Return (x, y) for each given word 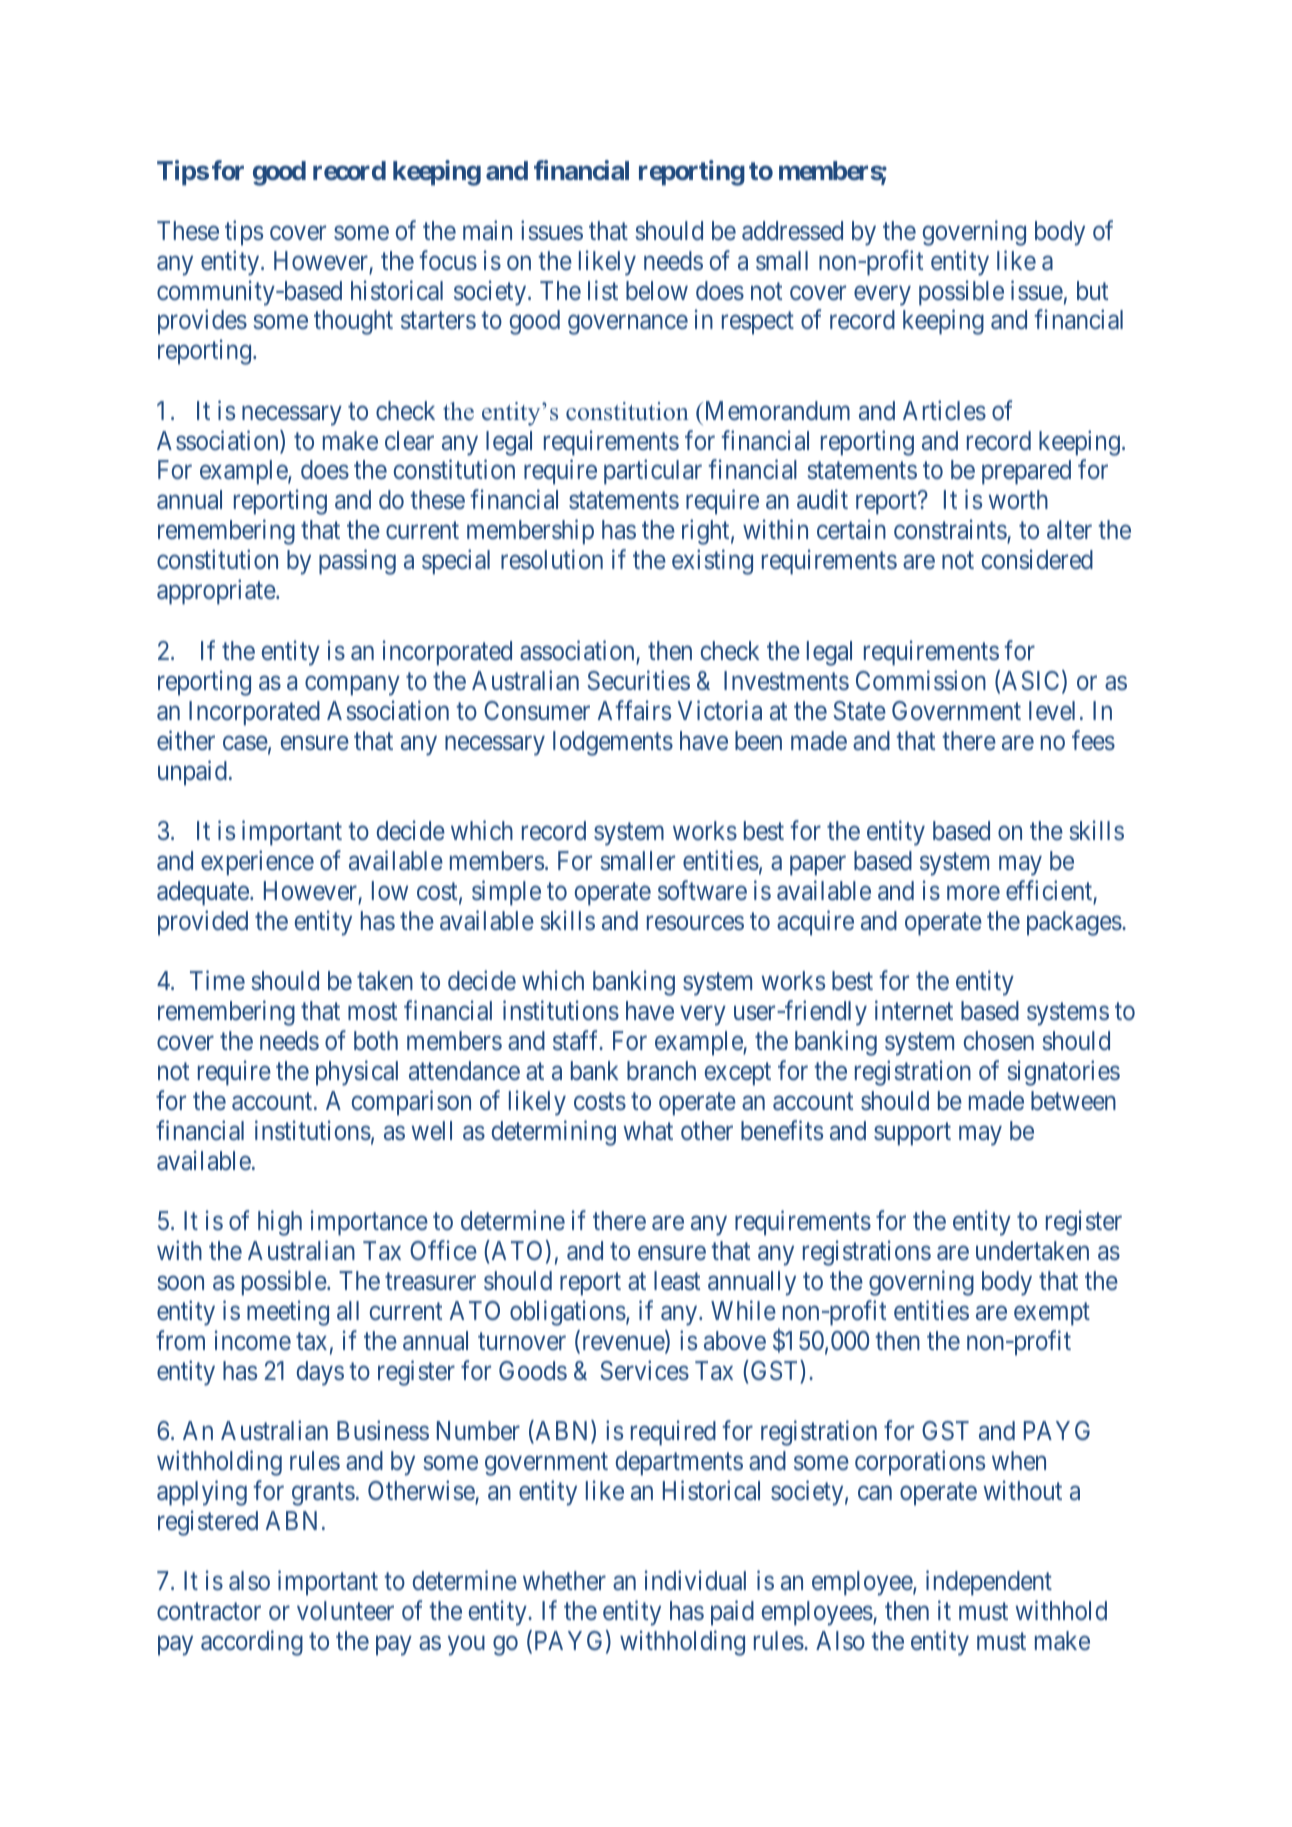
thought (353, 322)
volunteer (345, 1611)
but (1092, 290)
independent (989, 1583)
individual (695, 1580)
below (657, 291)
